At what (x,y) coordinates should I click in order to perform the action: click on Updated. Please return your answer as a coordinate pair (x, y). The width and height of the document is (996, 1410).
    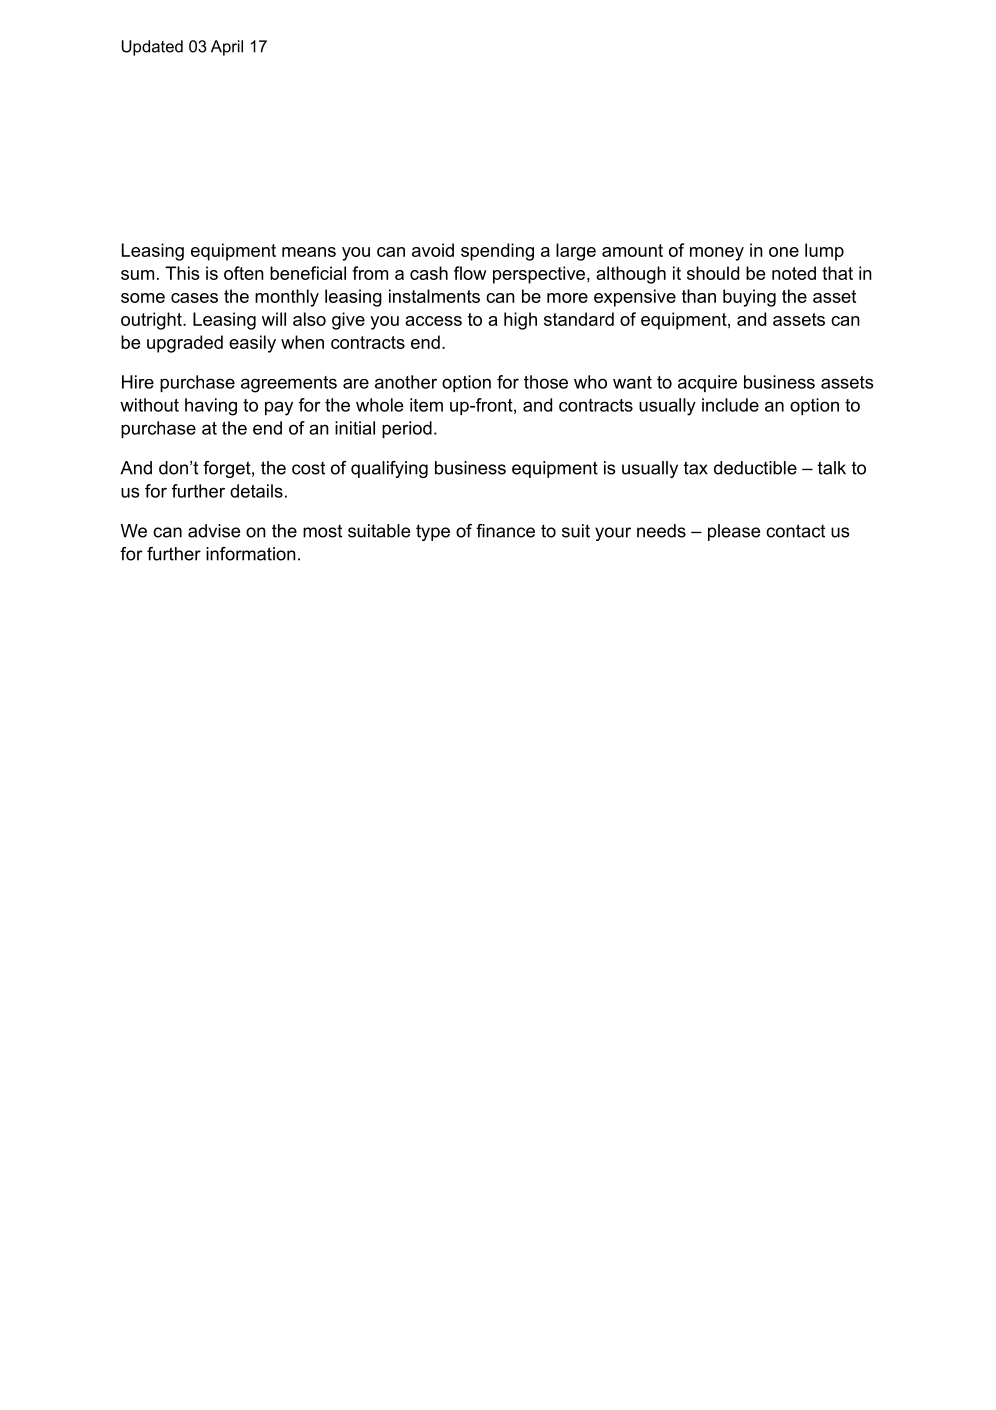
    Looking at the image, I should click on (152, 48).
